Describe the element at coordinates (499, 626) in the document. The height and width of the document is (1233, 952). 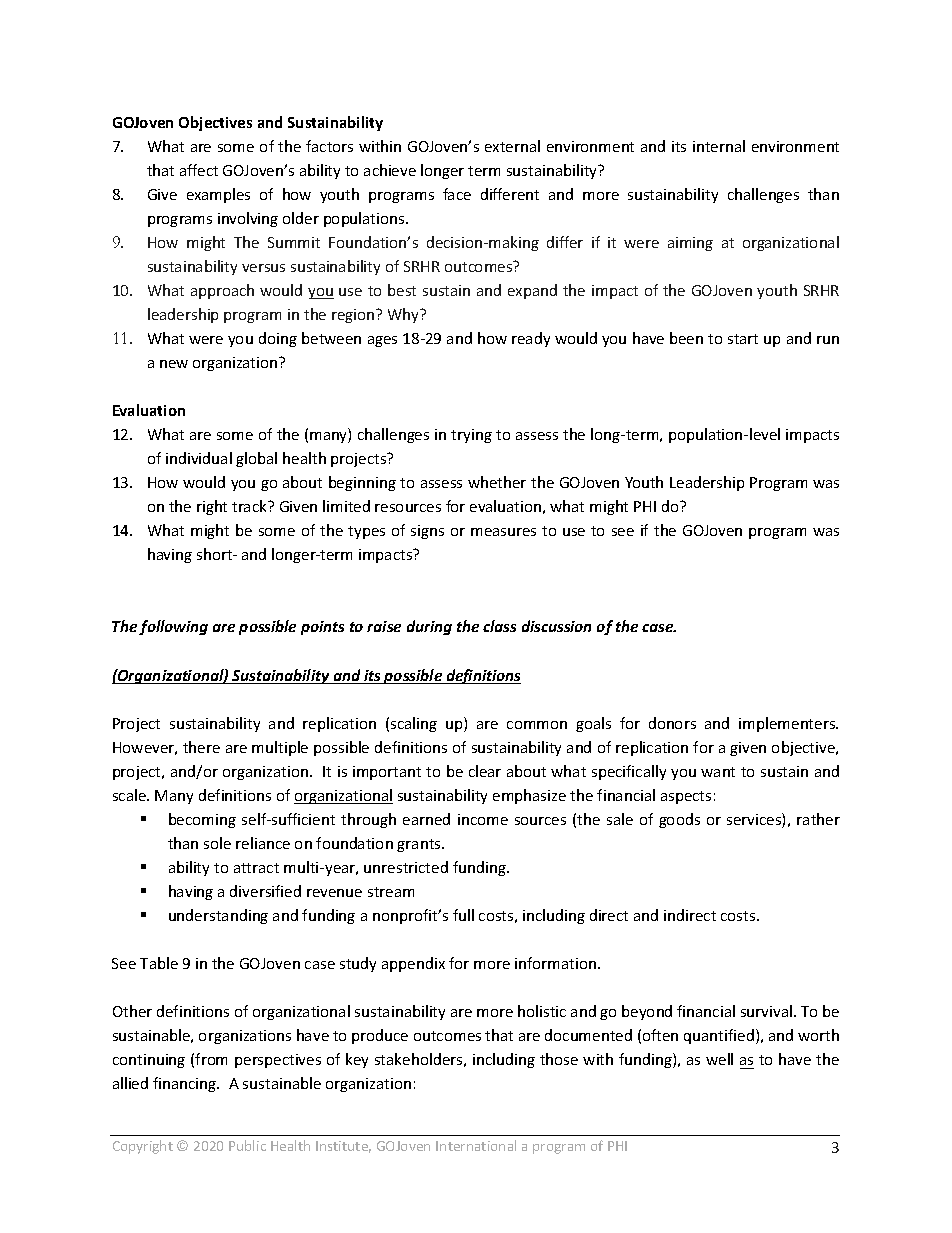
I see `class` at that location.
